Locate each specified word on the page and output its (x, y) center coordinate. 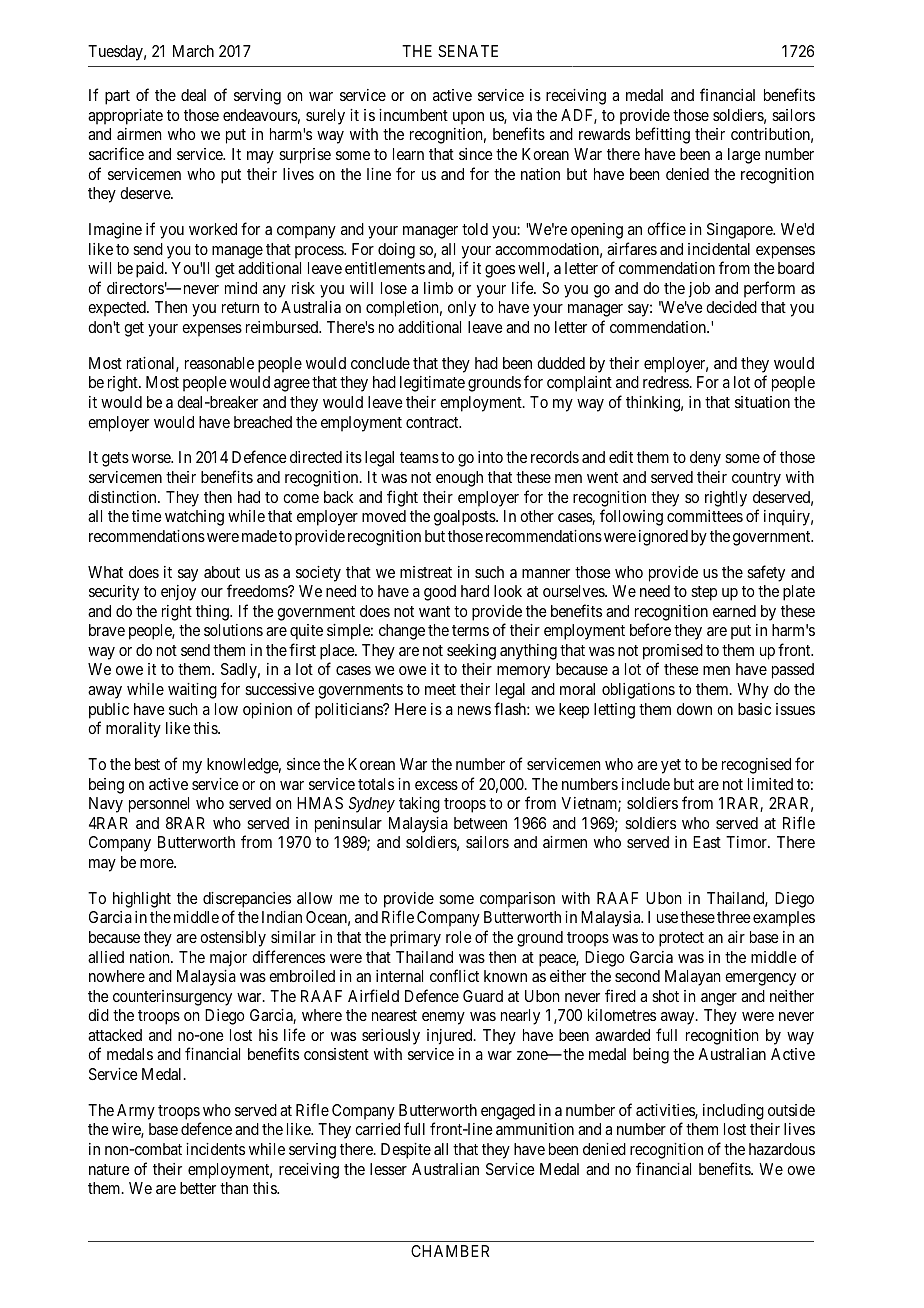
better (198, 1188)
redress (666, 382)
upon (468, 118)
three (734, 917)
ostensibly (233, 939)
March (193, 51)
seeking (471, 652)
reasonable (219, 363)
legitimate (432, 384)
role (459, 937)
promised (673, 652)
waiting (192, 691)
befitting (663, 135)
